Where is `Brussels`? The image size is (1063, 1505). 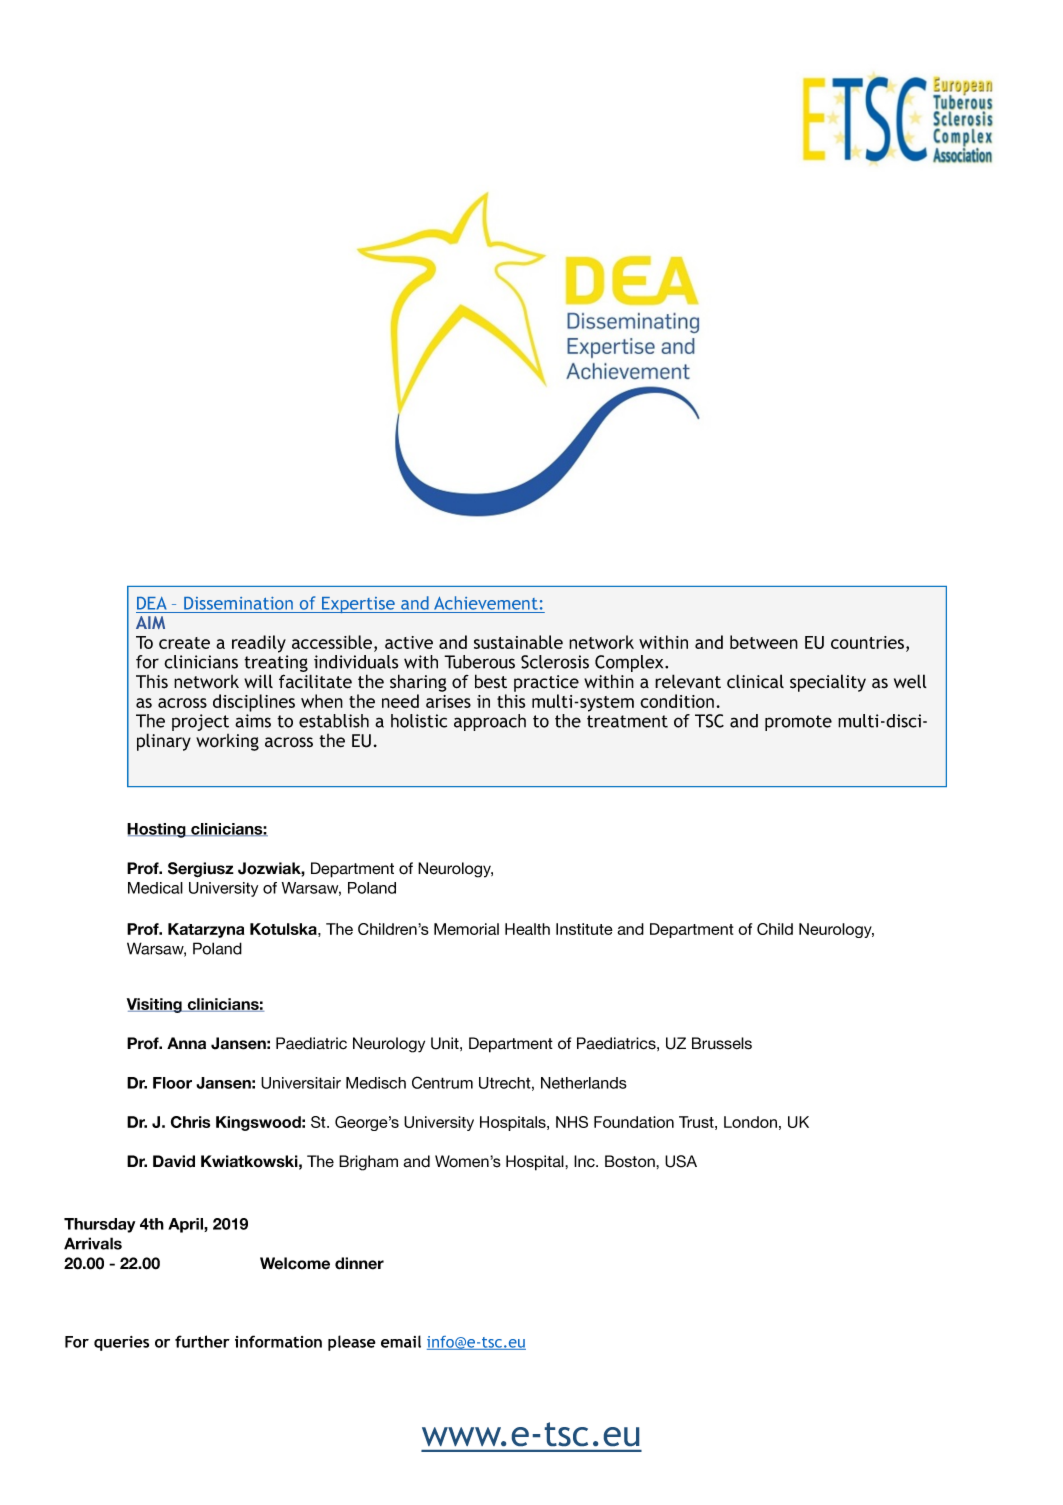 Brussels is located at coordinates (722, 1043).
